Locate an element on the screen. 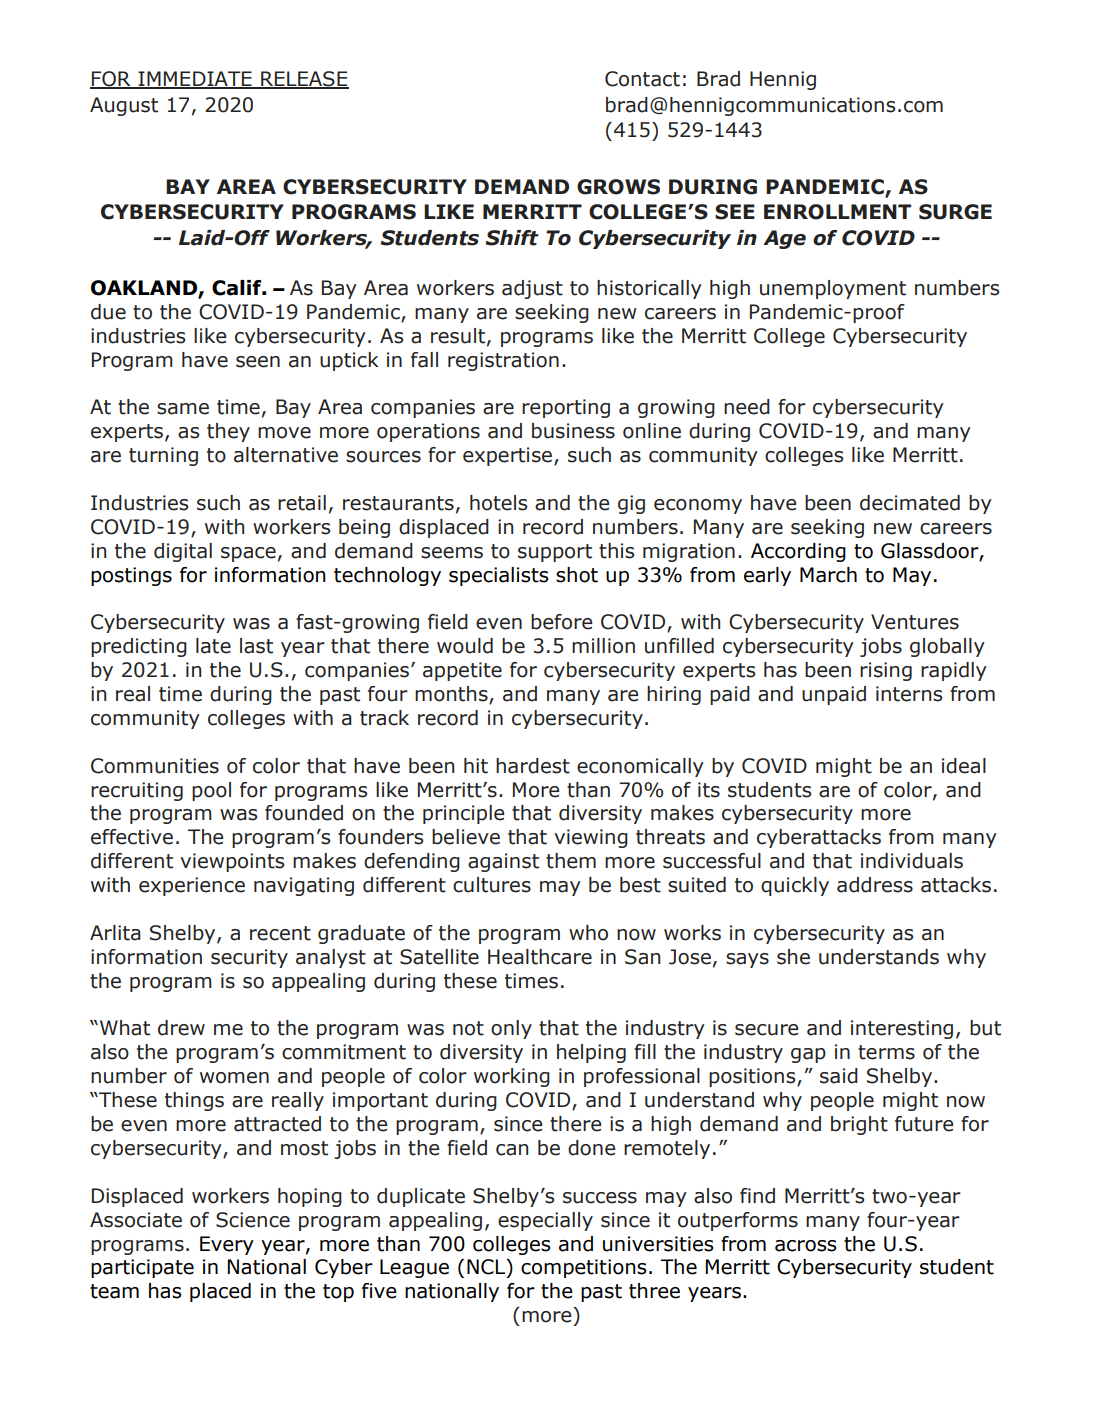 This screenshot has width=1093, height=1415. turning is located at coordinates (163, 456).
